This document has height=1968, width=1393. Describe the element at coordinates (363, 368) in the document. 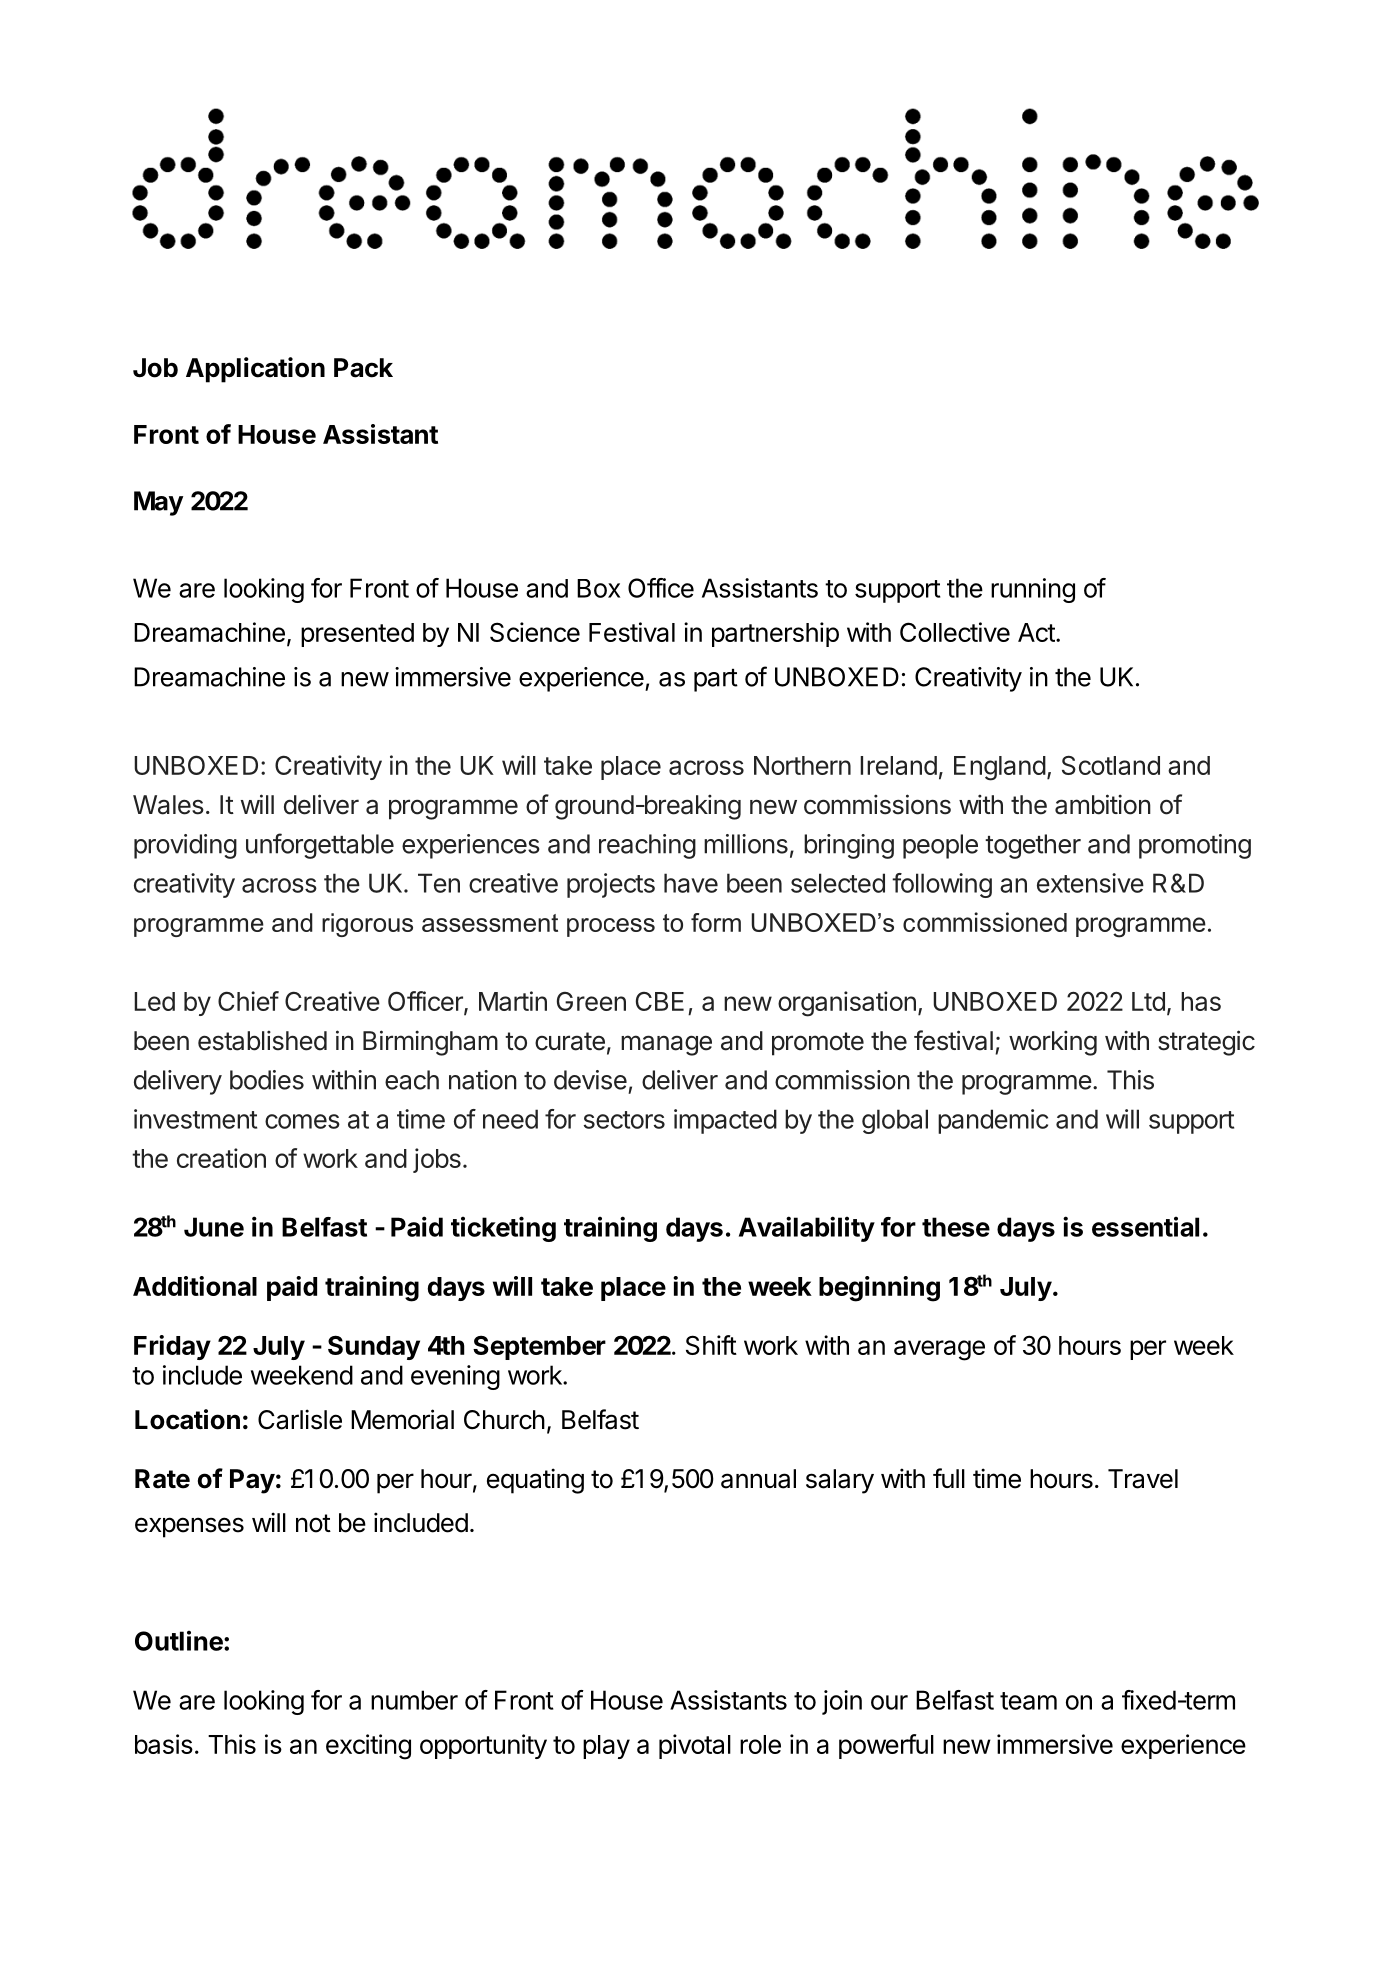

I see `Pack` at that location.
